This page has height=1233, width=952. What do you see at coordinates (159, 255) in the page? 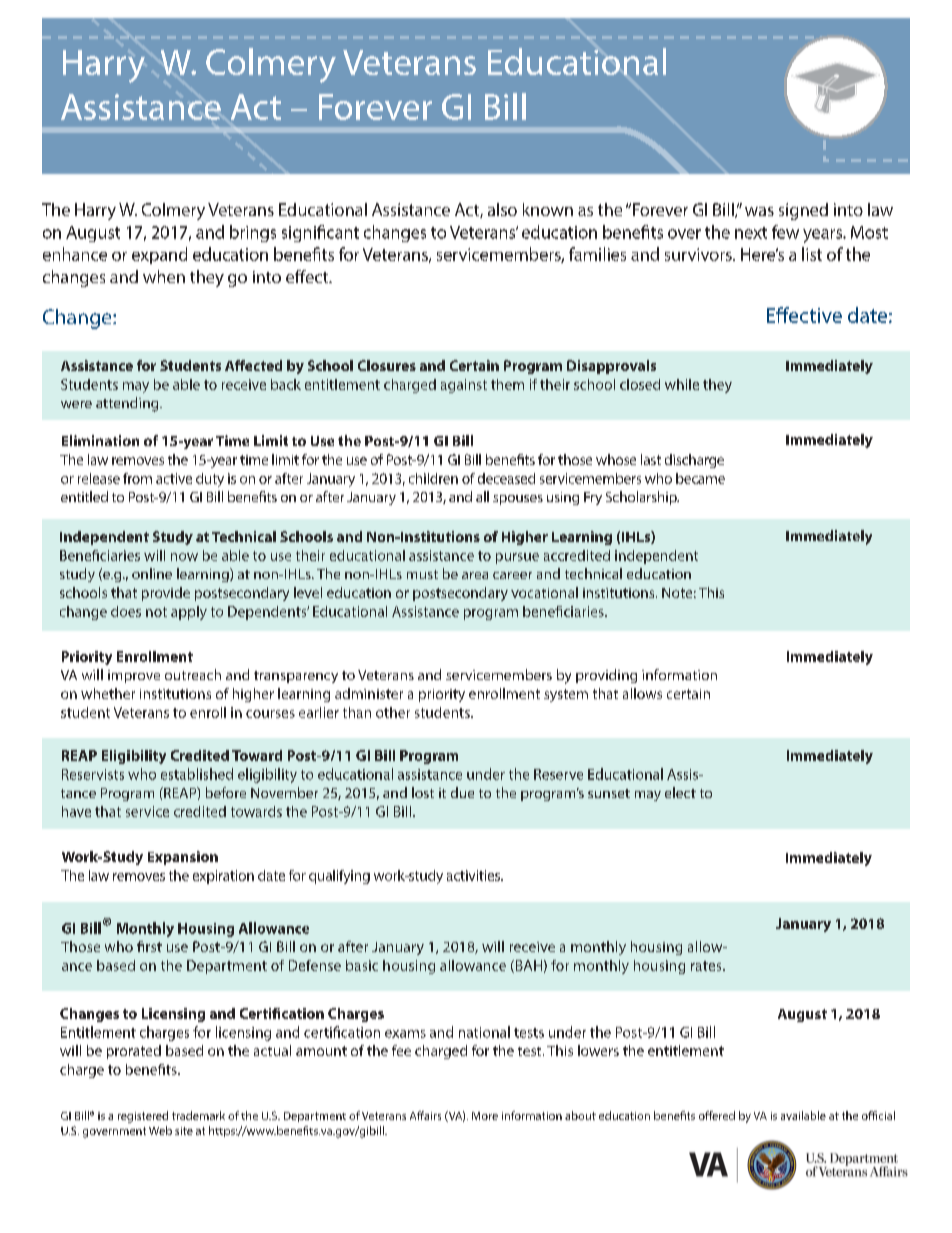
I see `expand` at bounding box center [159, 255].
